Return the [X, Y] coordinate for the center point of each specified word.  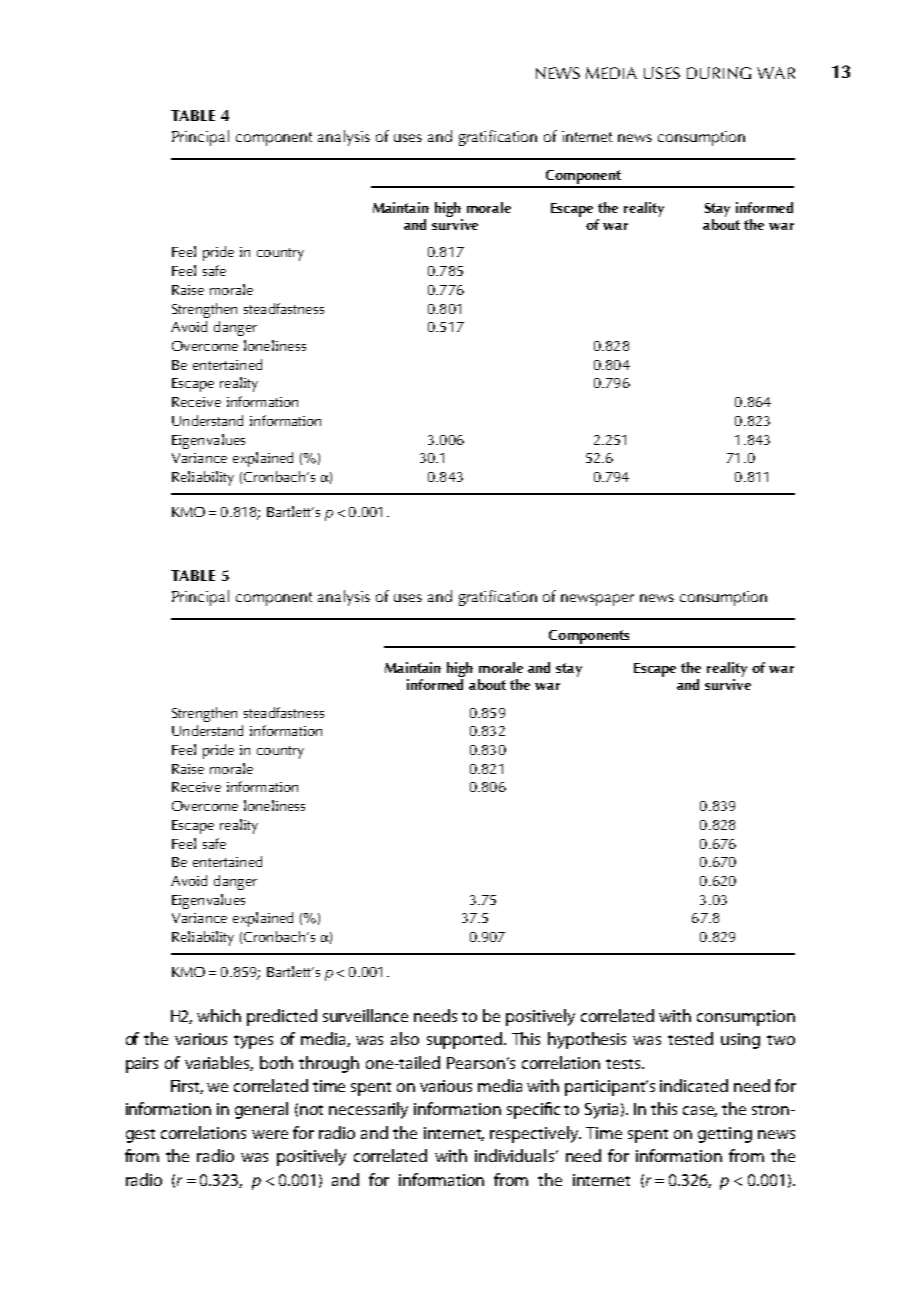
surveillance [365, 1015]
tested [690, 1038]
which [219, 1015]
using [740, 1041]
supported [464, 1040]
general [261, 1110]
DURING [719, 73]
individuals [514, 1155]
